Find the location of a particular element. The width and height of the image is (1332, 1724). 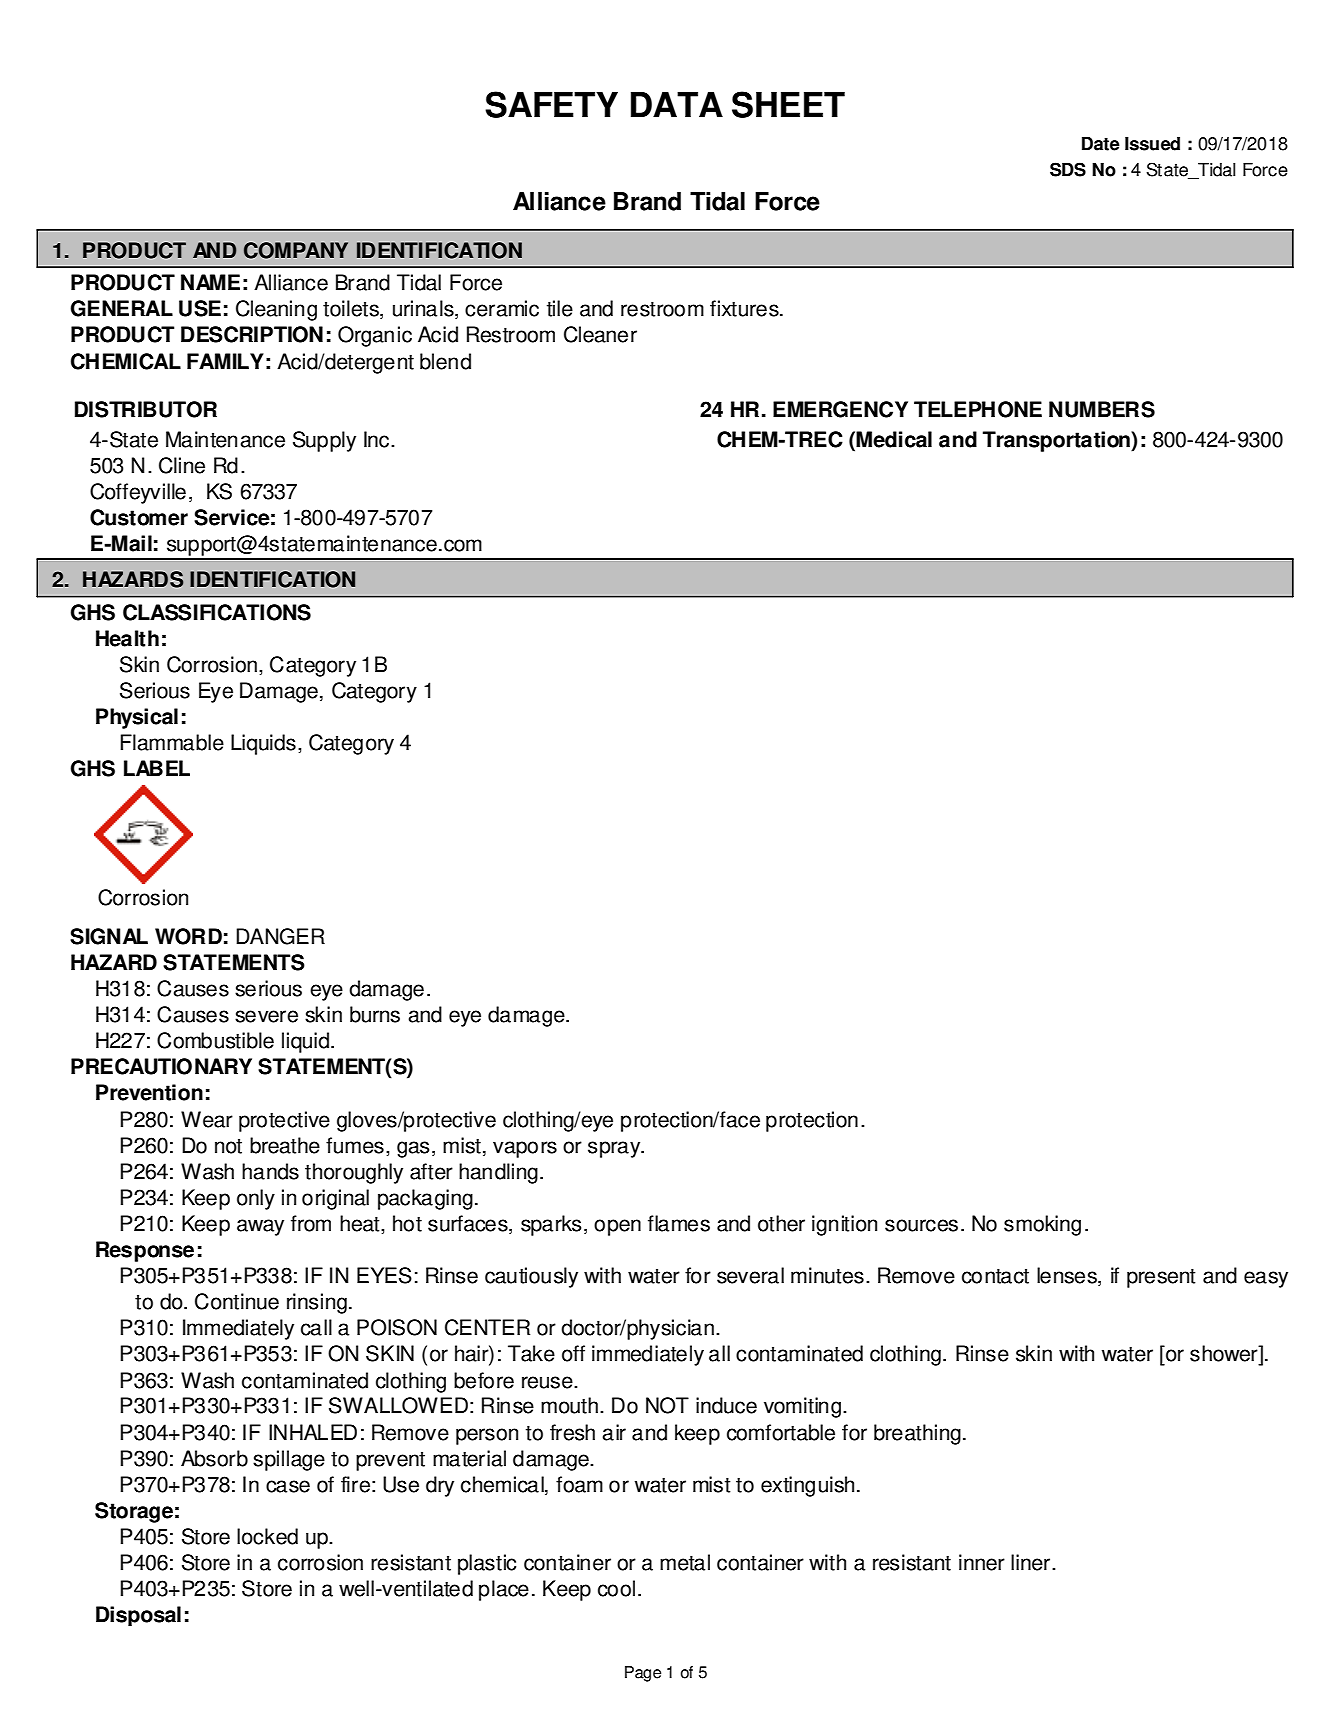

CLASSIFICATIONS is located at coordinates (217, 612).
